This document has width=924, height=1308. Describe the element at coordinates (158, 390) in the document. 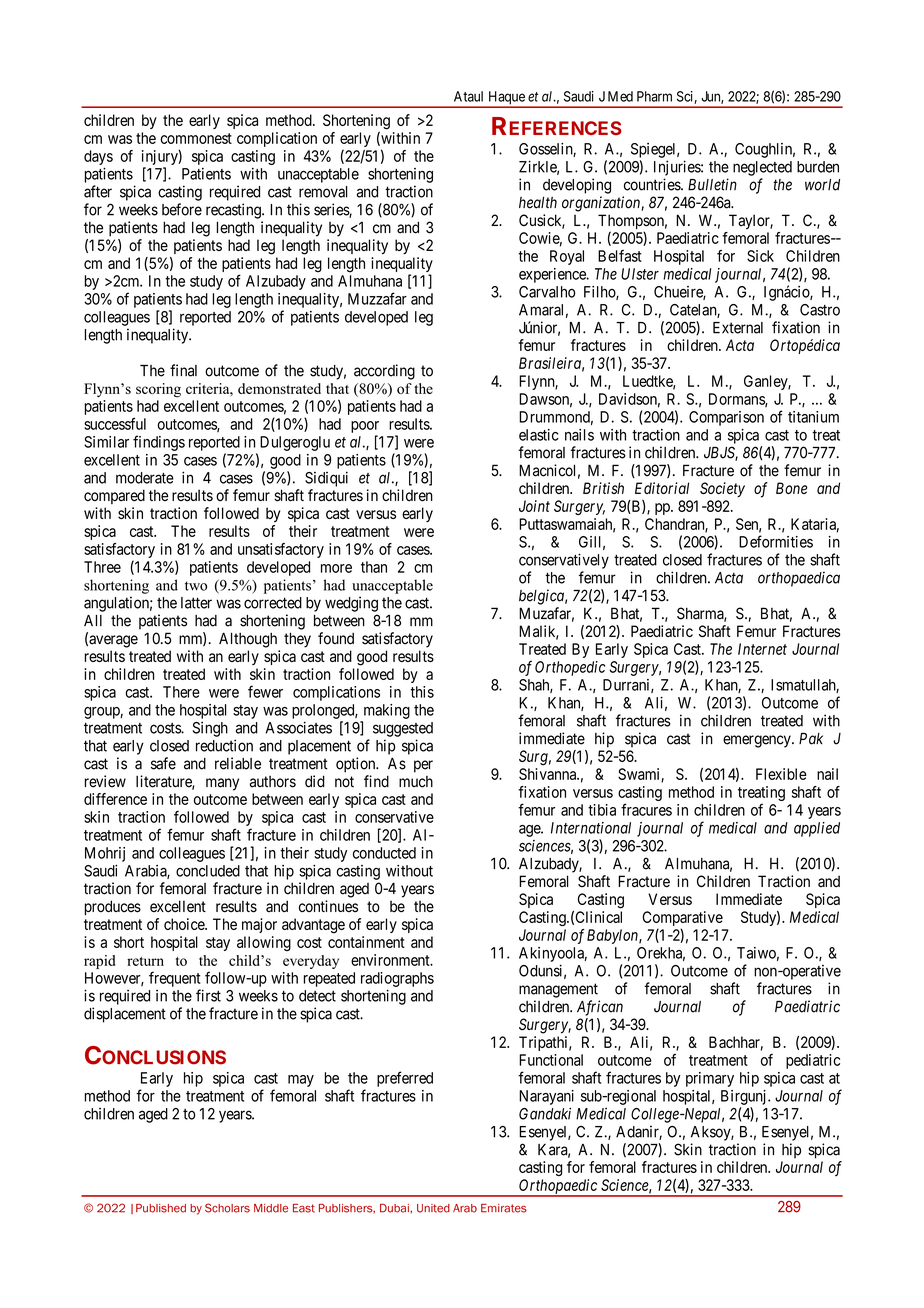

I see `scoring` at that location.
